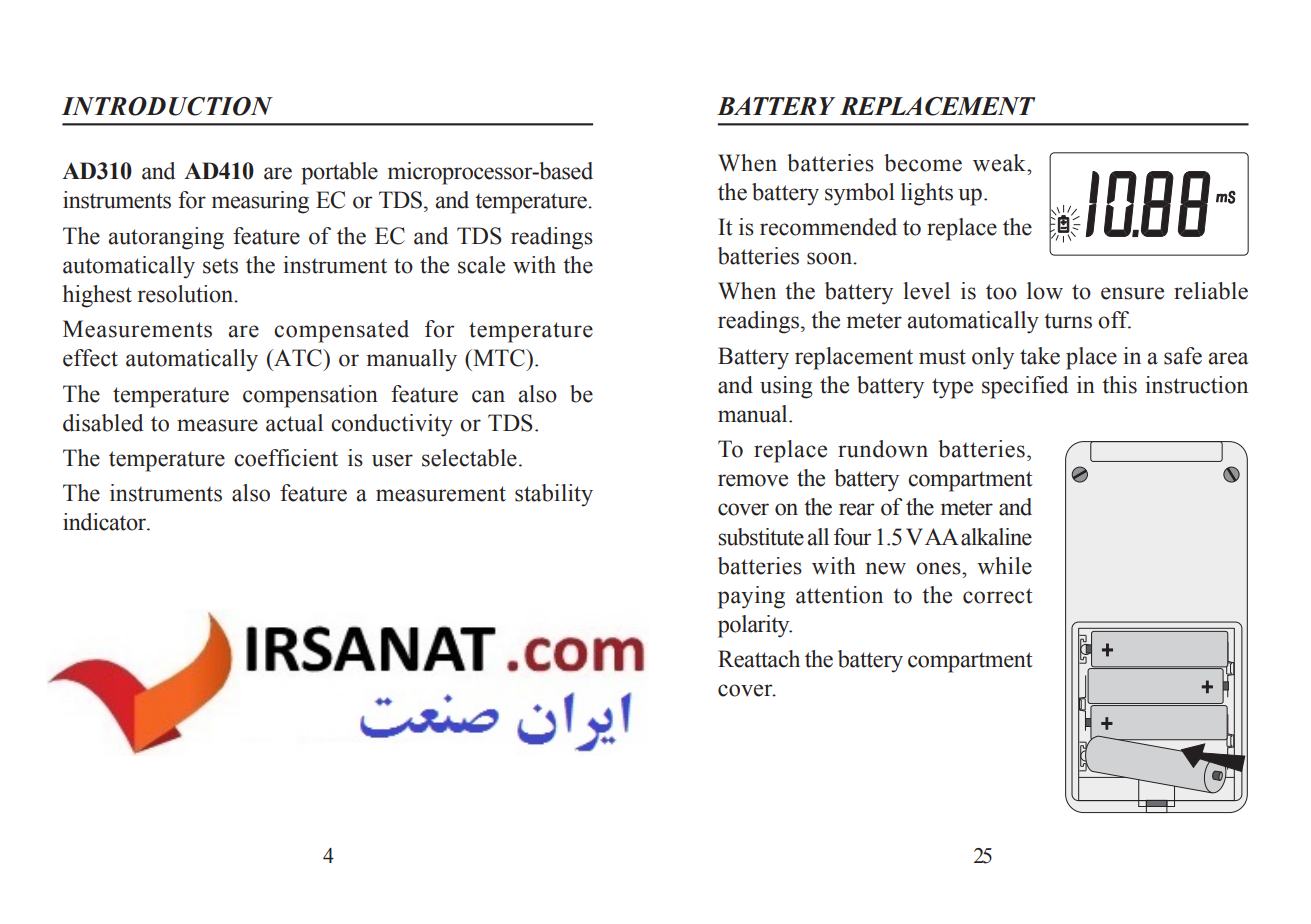  I want to click on weak, so click(1000, 163).
